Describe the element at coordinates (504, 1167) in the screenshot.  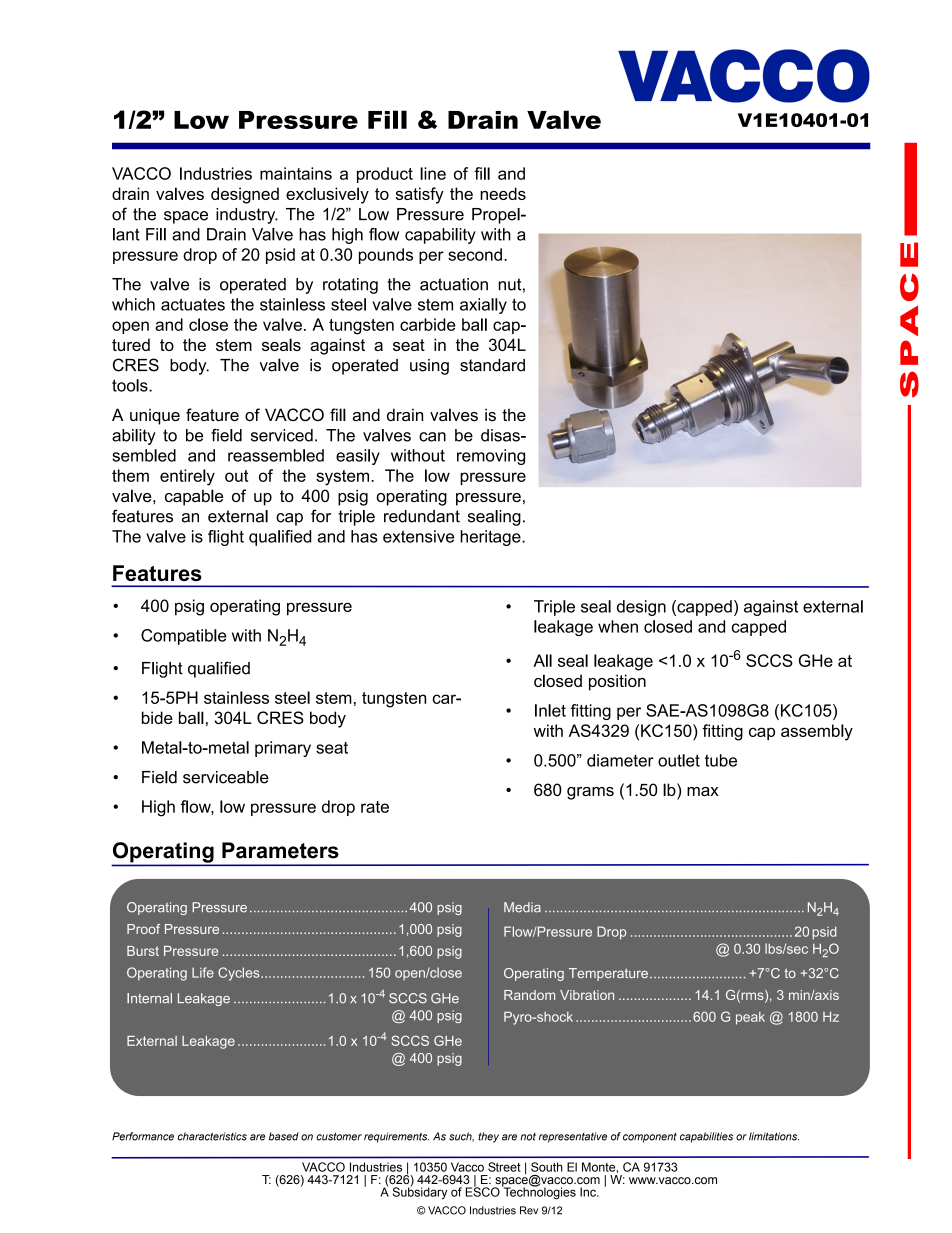
I see `Street` at that location.
